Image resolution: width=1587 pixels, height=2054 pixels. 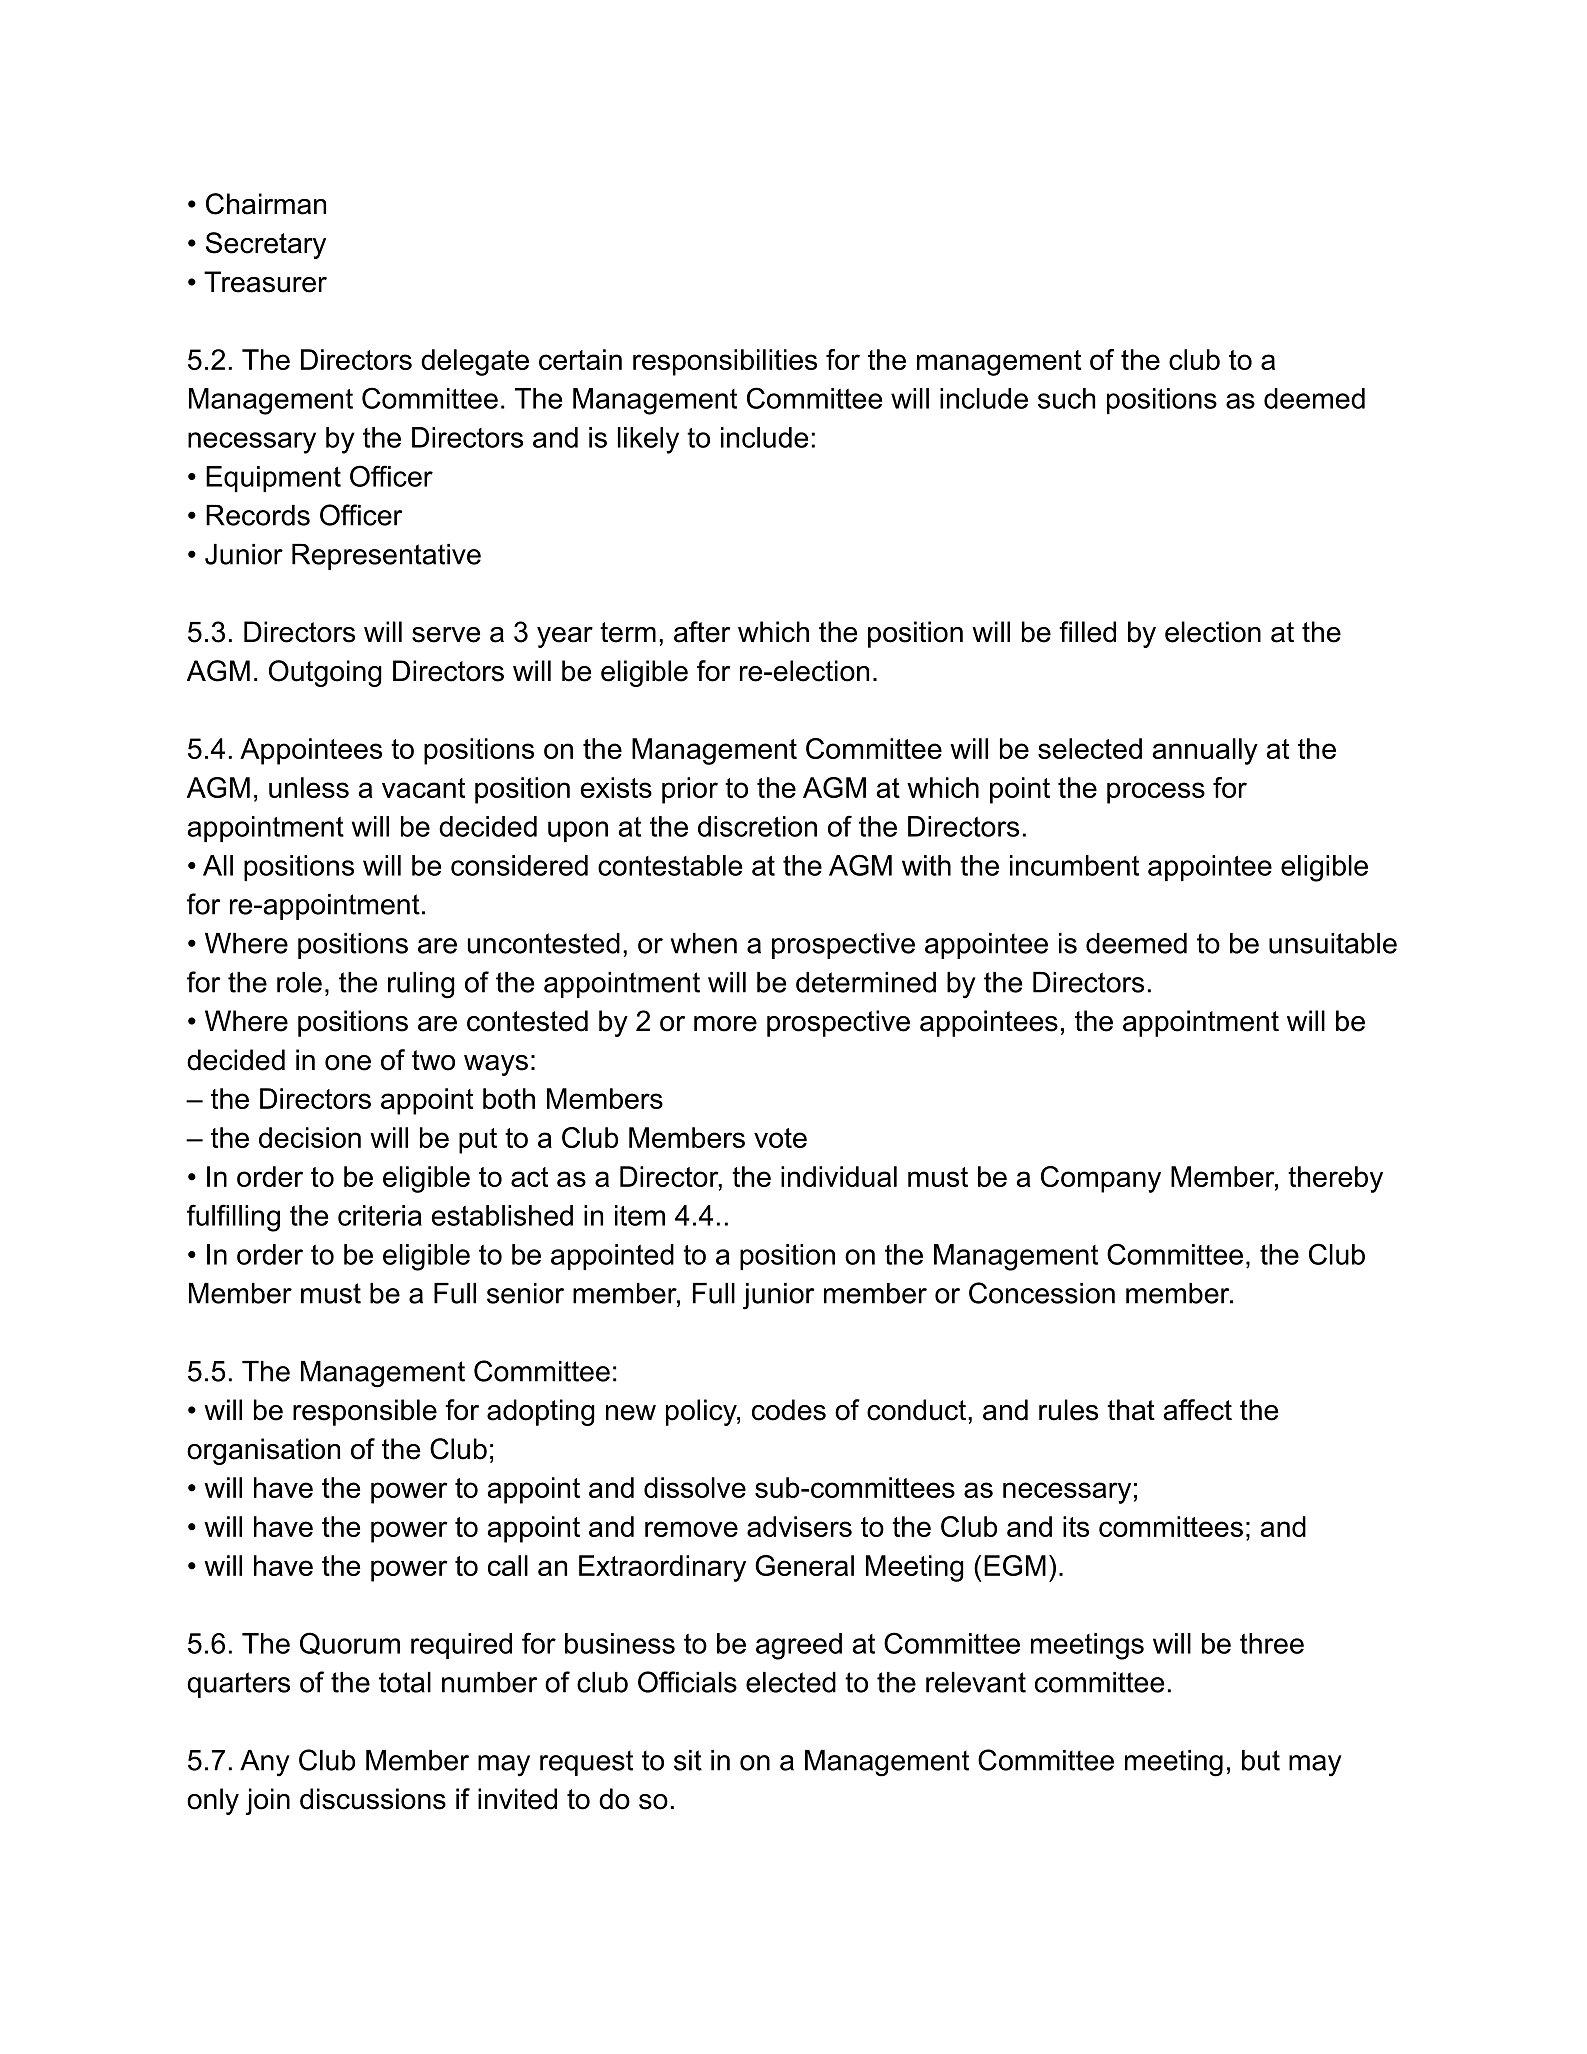 What do you see at coordinates (702, 632) in the image?
I see `after` at bounding box center [702, 632].
